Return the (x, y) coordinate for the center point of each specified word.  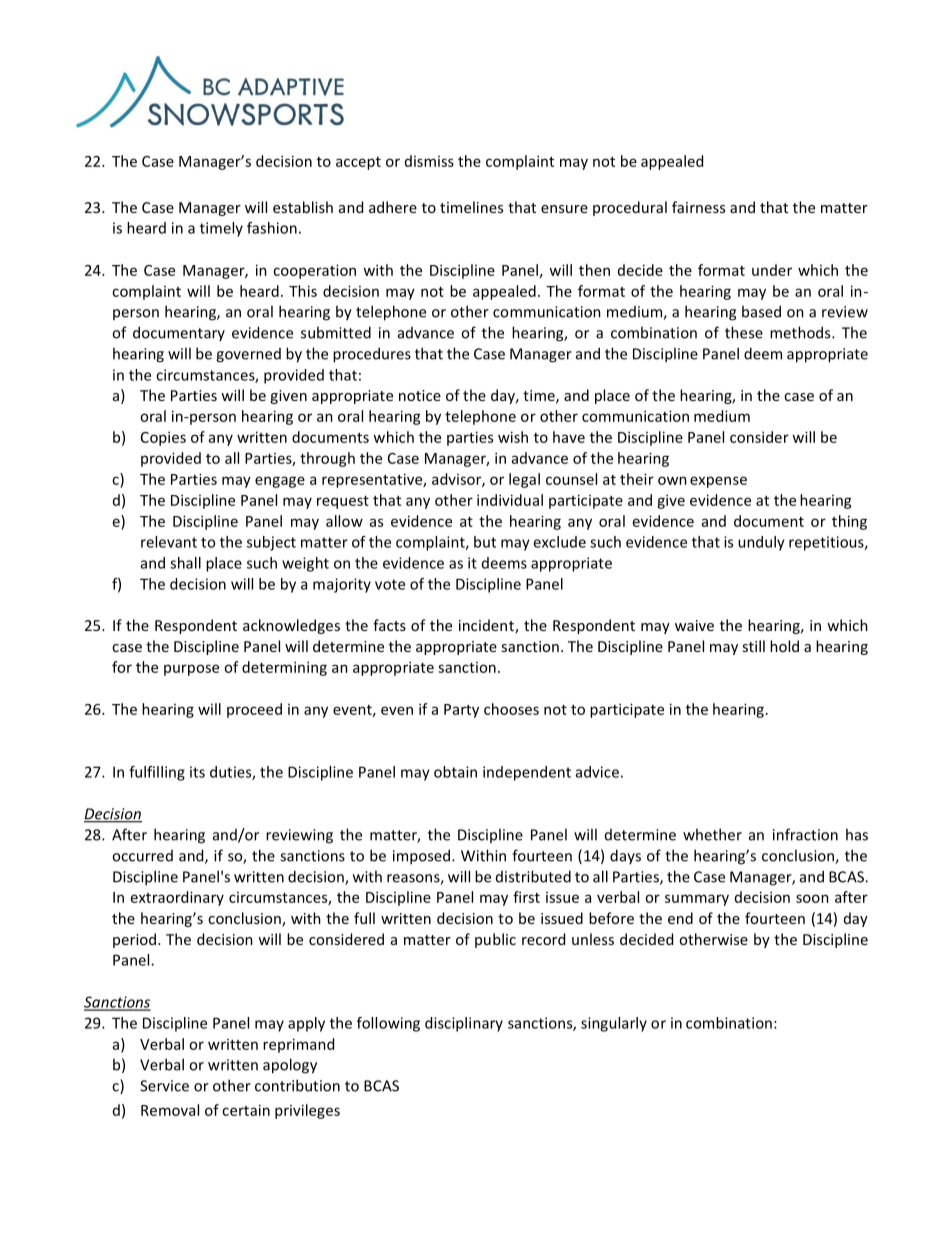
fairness (698, 207)
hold (784, 646)
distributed (533, 876)
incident (487, 626)
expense (718, 482)
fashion (272, 228)
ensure (564, 209)
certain (246, 1110)
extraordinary (177, 898)
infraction (805, 834)
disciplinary (464, 1024)
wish (513, 437)
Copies (163, 438)
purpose (191, 670)
